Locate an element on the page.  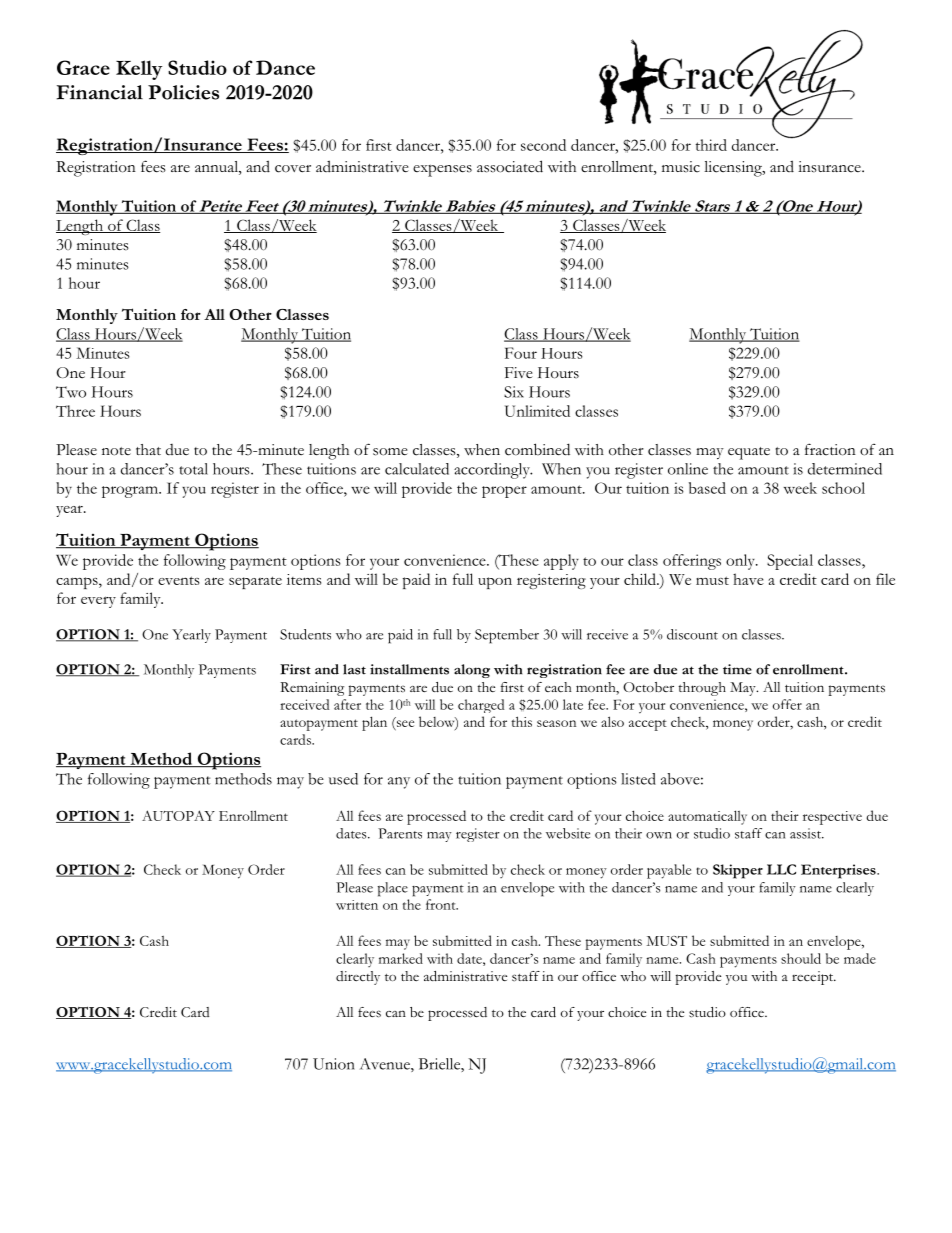
third is located at coordinates (711, 145).
